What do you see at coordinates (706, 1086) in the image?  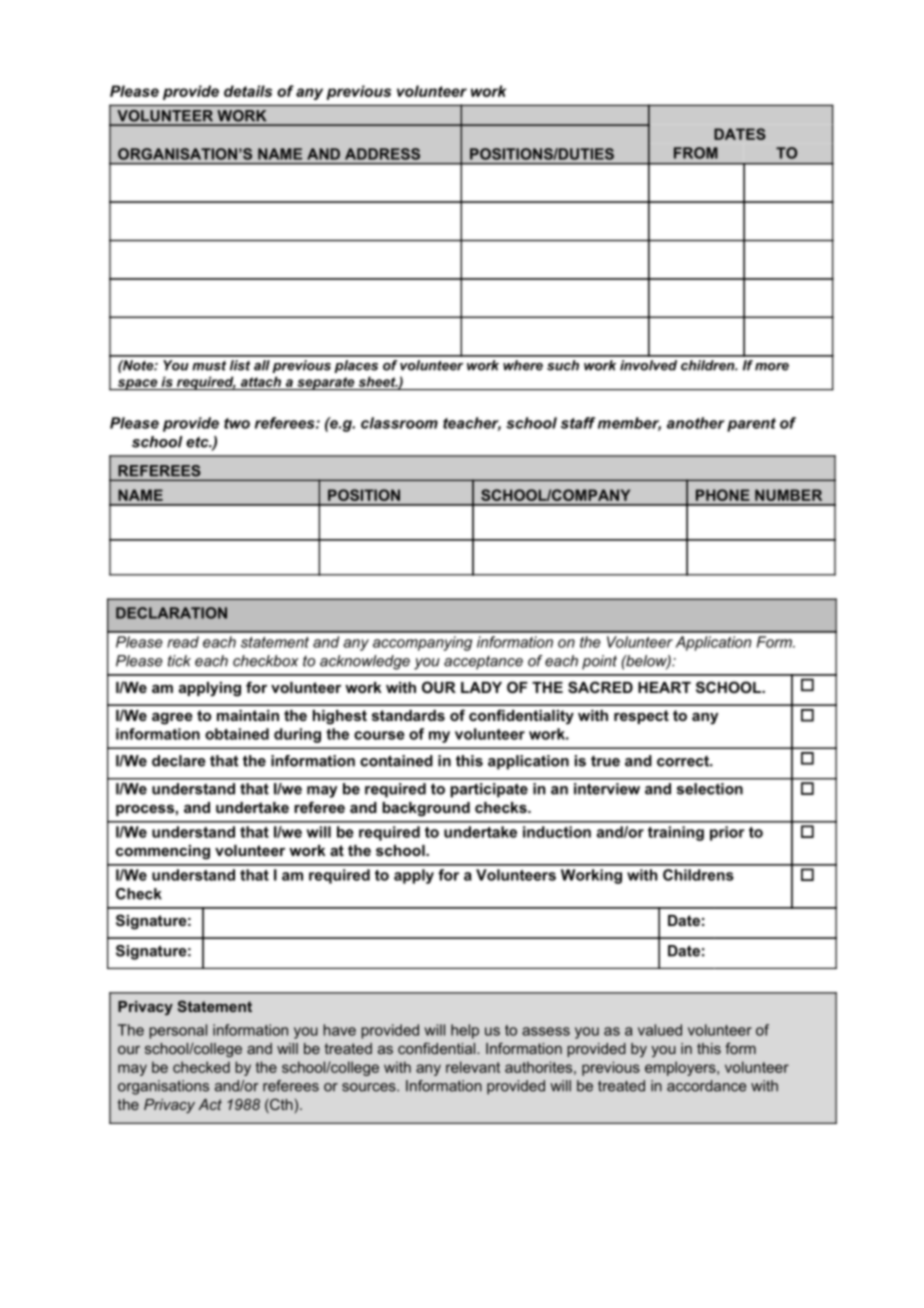 I see `accordance` at bounding box center [706, 1086].
